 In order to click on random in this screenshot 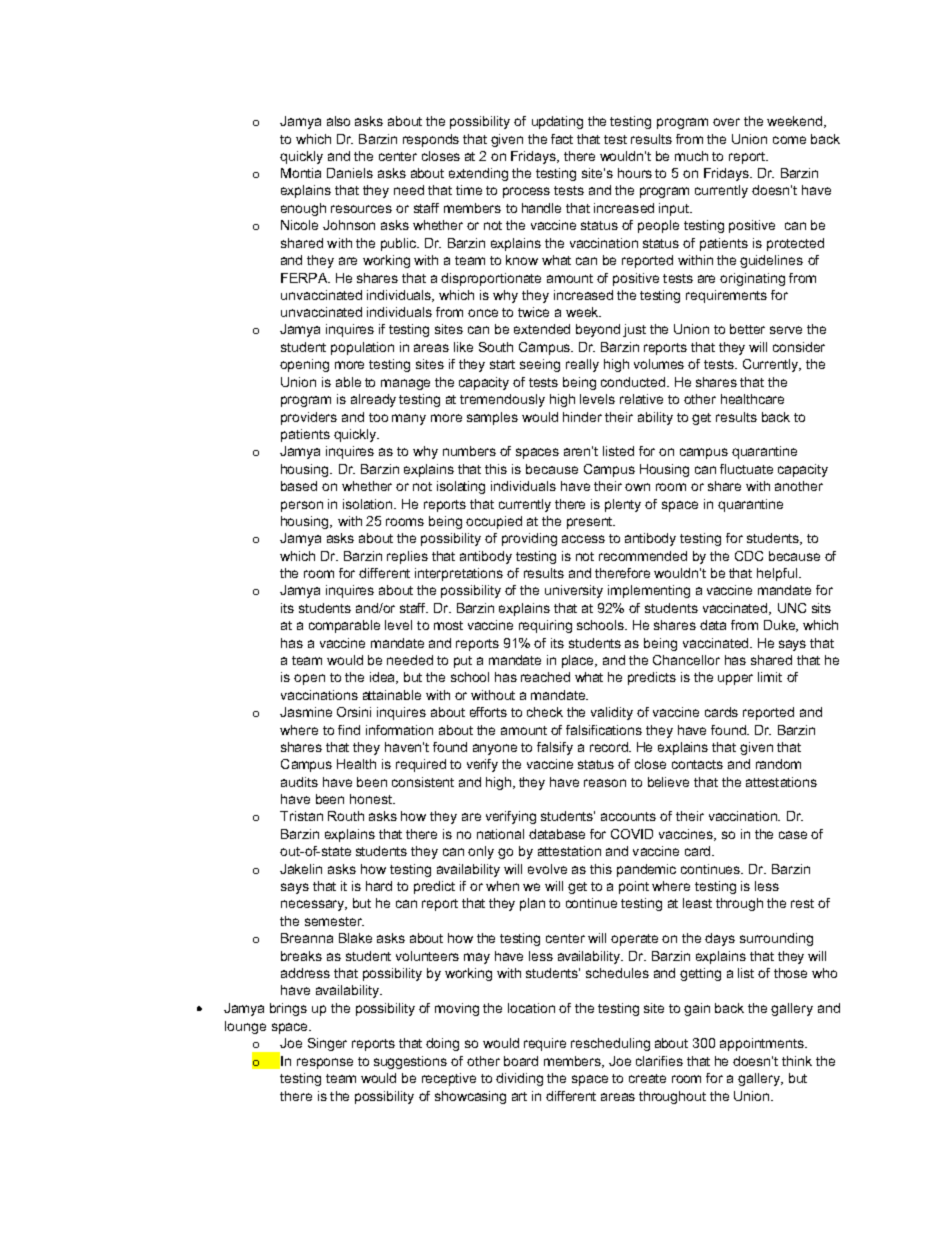, I will do `click(778, 764)`.
